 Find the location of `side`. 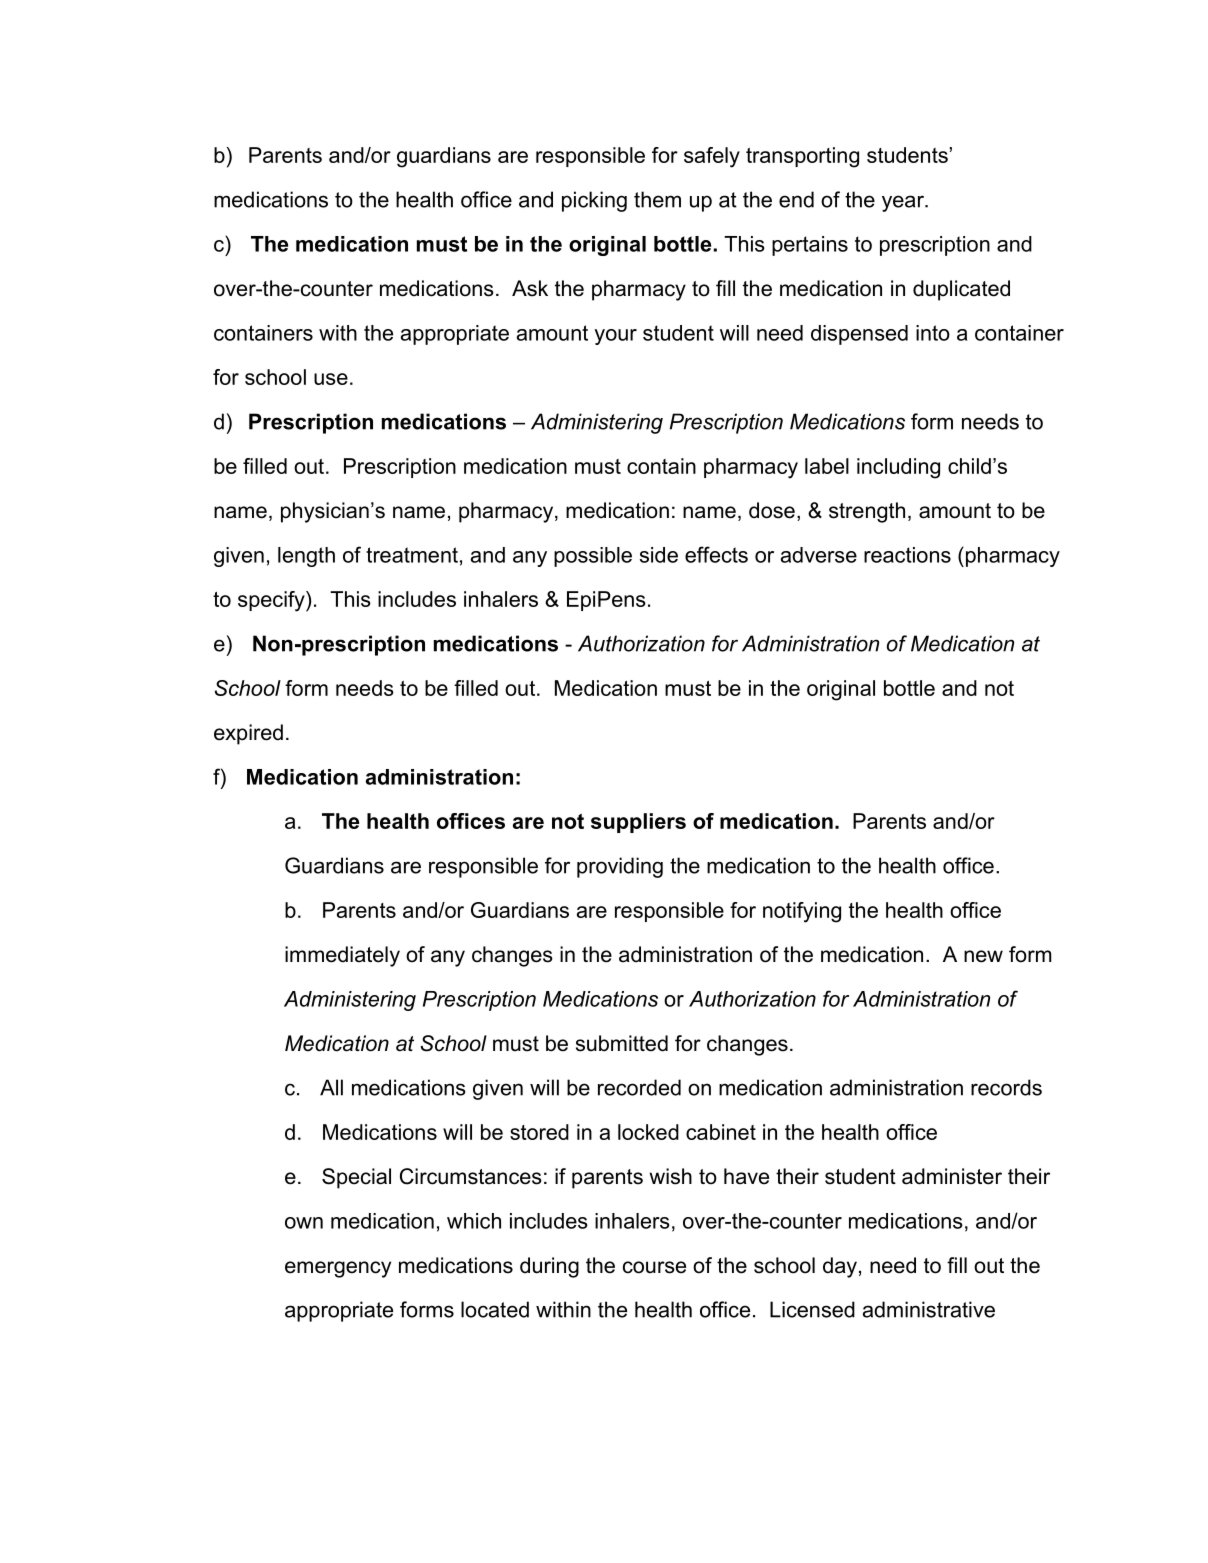

side is located at coordinates (659, 555).
